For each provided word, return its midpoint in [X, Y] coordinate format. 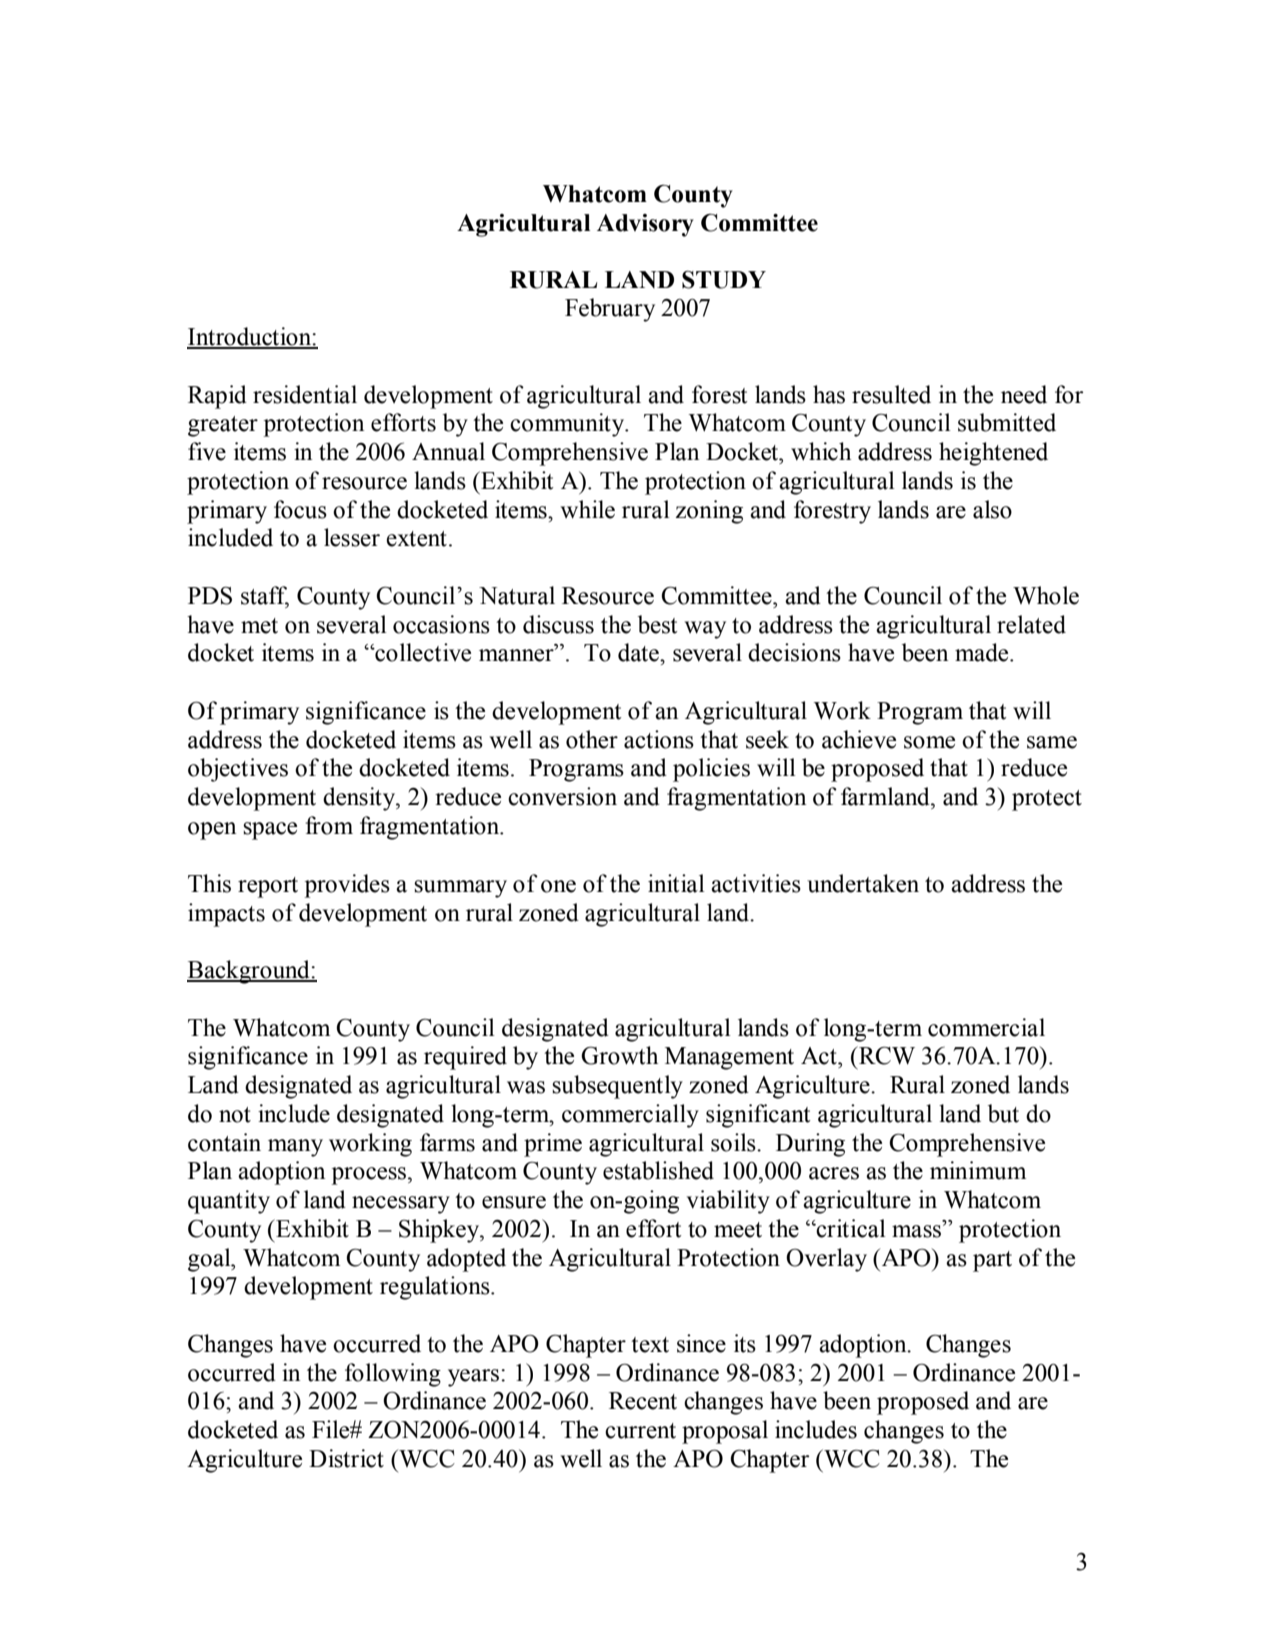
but [1003, 1113]
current [640, 1431]
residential [305, 394]
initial [676, 883]
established [658, 1170]
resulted [891, 394]
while [587, 509]
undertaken [863, 883]
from [329, 825]
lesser [352, 537]
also [992, 509]
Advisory [645, 225]
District [346, 1458]
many [295, 1148]
